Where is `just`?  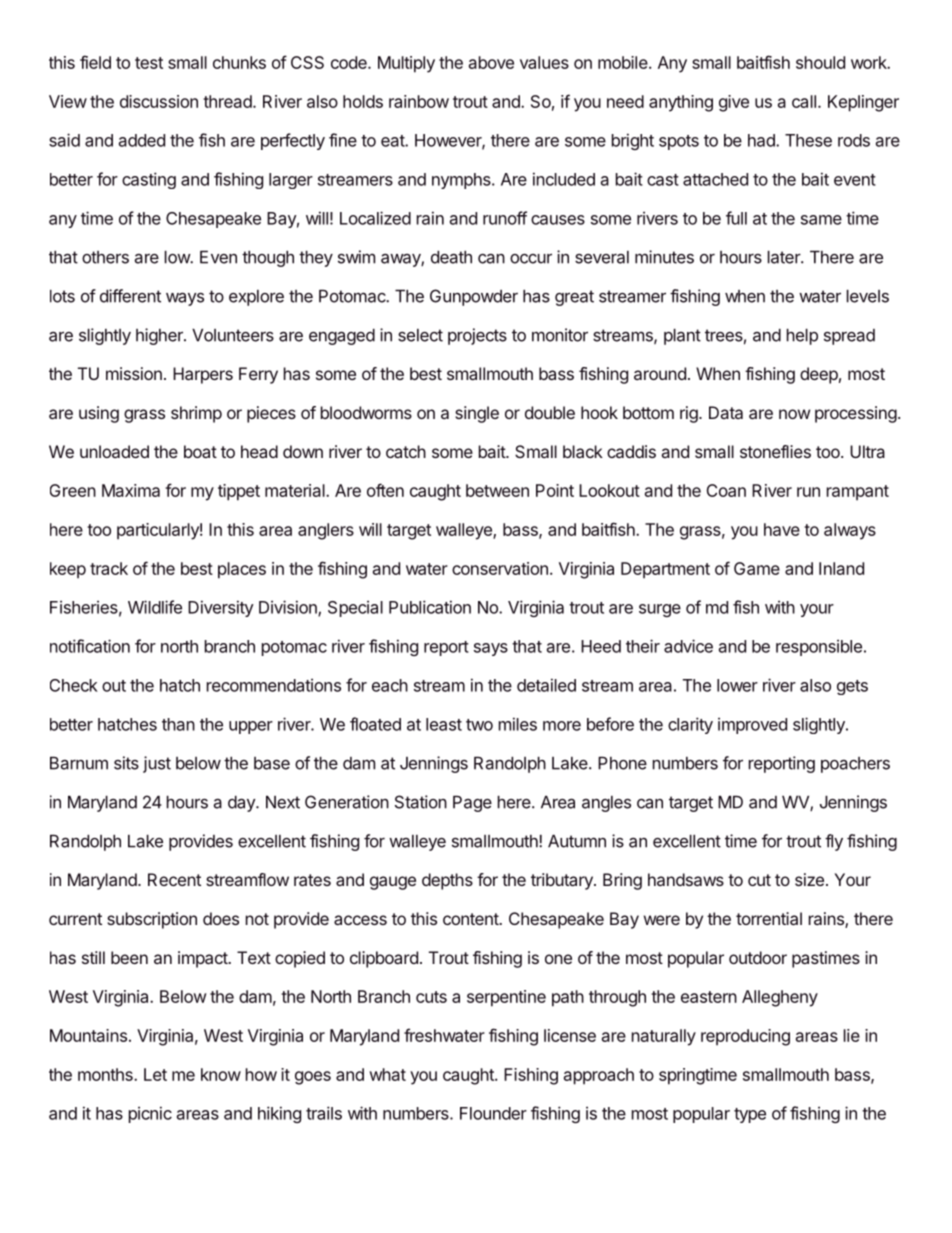 just is located at coordinates (157, 764).
